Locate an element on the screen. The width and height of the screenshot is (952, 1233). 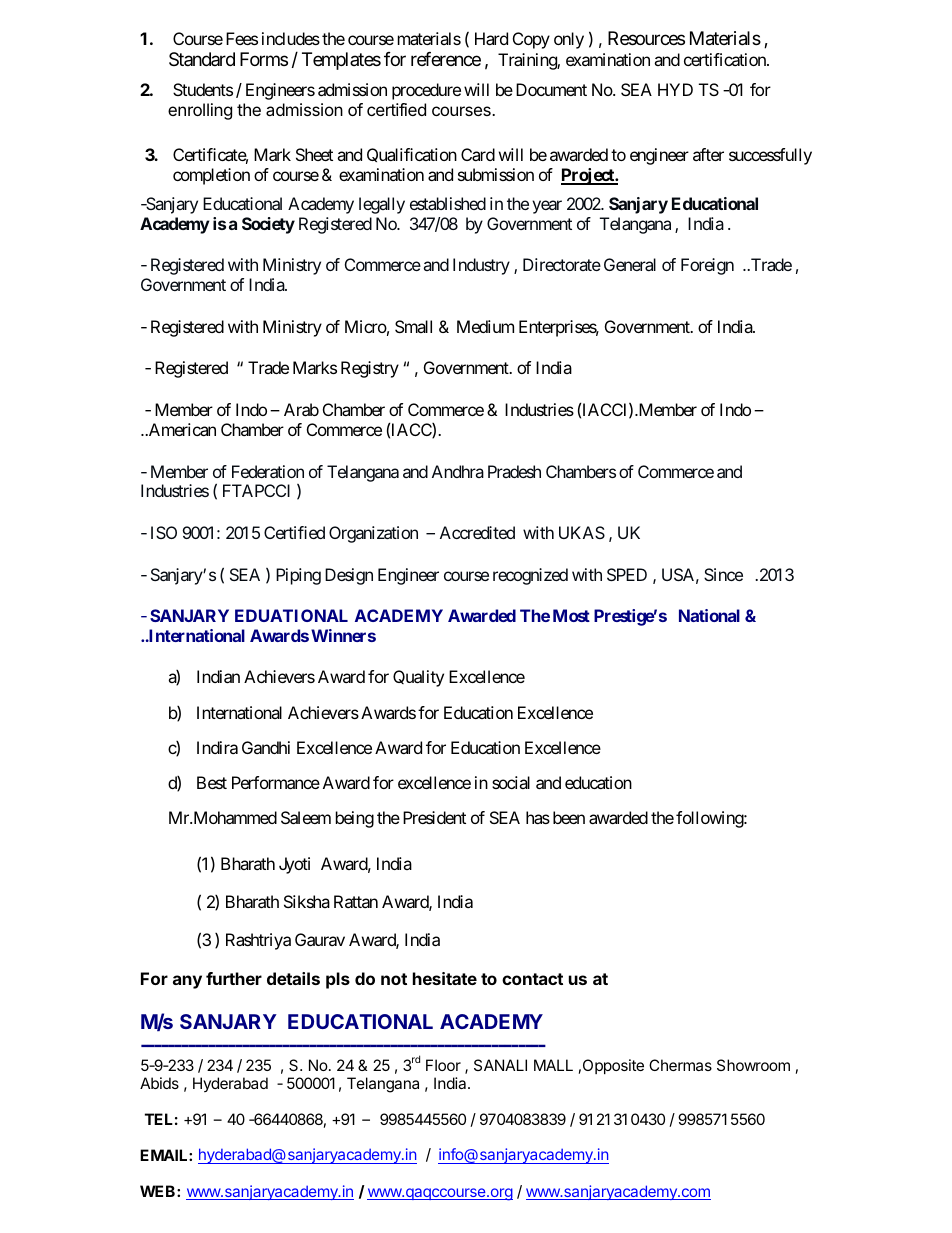
EMAIL is located at coordinates (165, 1155).
